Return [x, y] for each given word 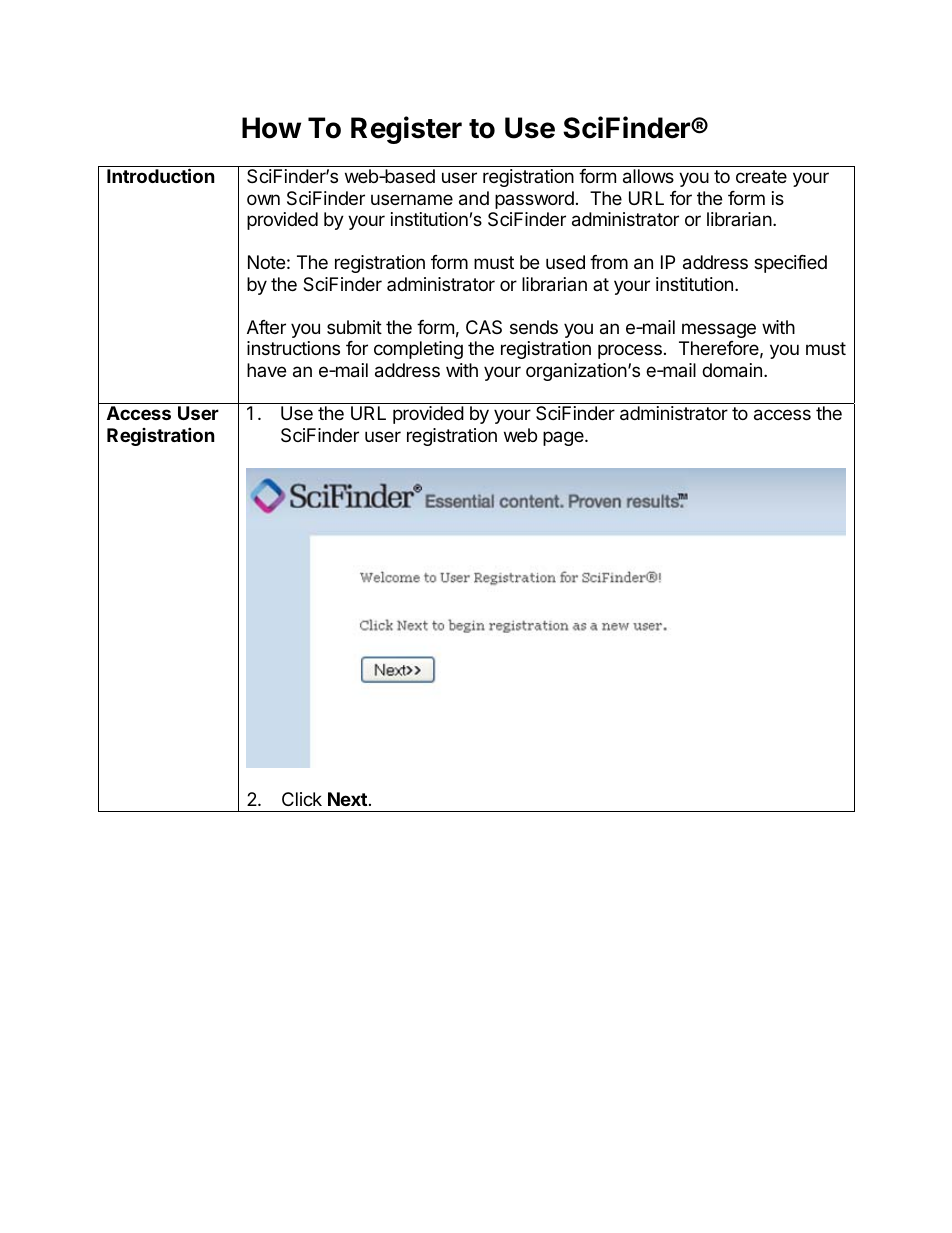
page [564, 438]
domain [732, 370]
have [266, 370]
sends [534, 327]
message [719, 330]
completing [418, 350]
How [271, 128]
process [630, 351]
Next [347, 799]
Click [302, 799]
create [761, 177]
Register [406, 130]
